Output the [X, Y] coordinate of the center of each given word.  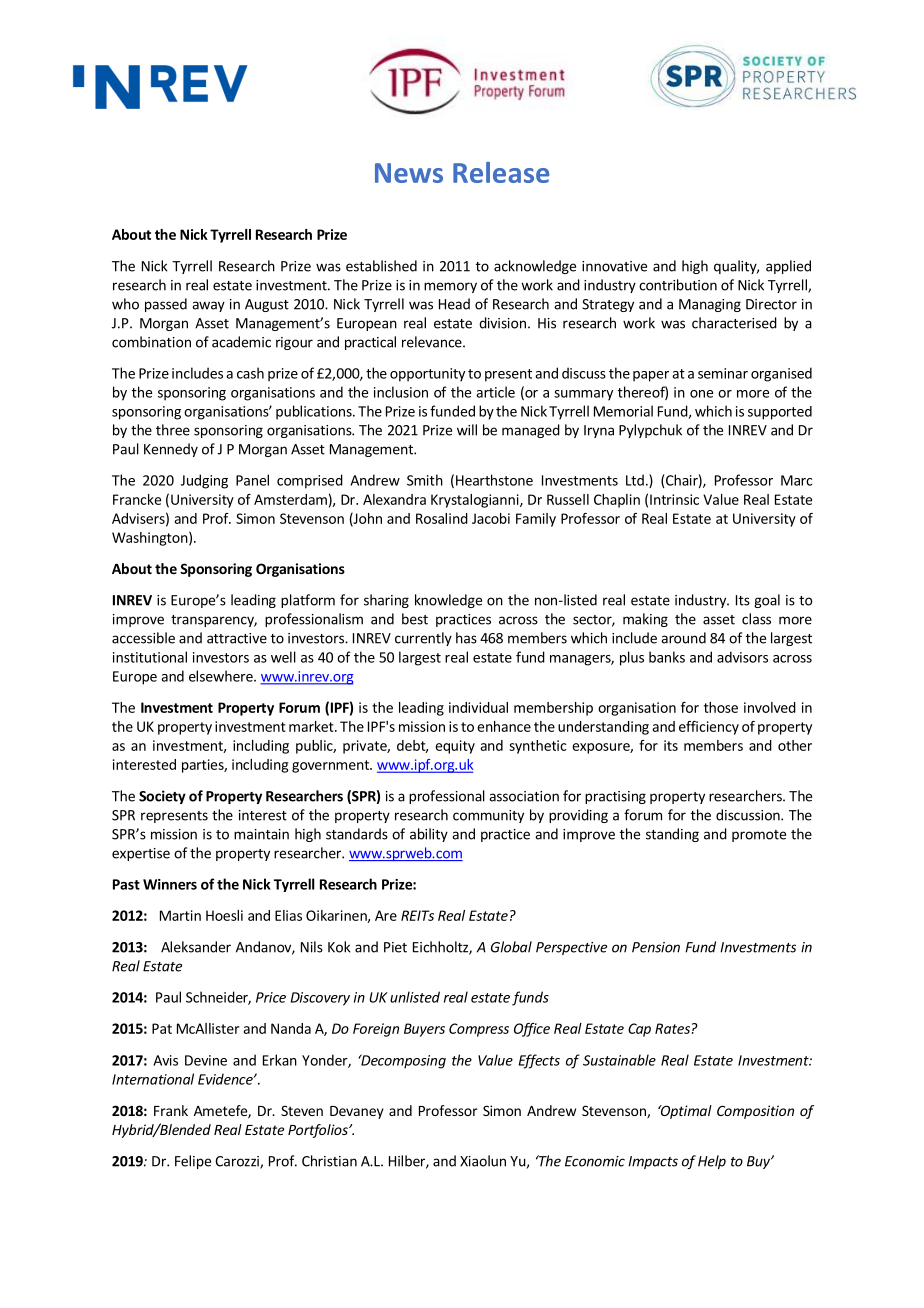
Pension [656, 947]
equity [455, 747]
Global [511, 947]
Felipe [193, 1162]
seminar [723, 373]
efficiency [709, 728]
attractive [237, 638]
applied [788, 267]
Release [501, 172]
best [415, 619]
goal [767, 601]
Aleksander [196, 947]
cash [250, 373]
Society [162, 797]
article [495, 392]
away [208, 306]
